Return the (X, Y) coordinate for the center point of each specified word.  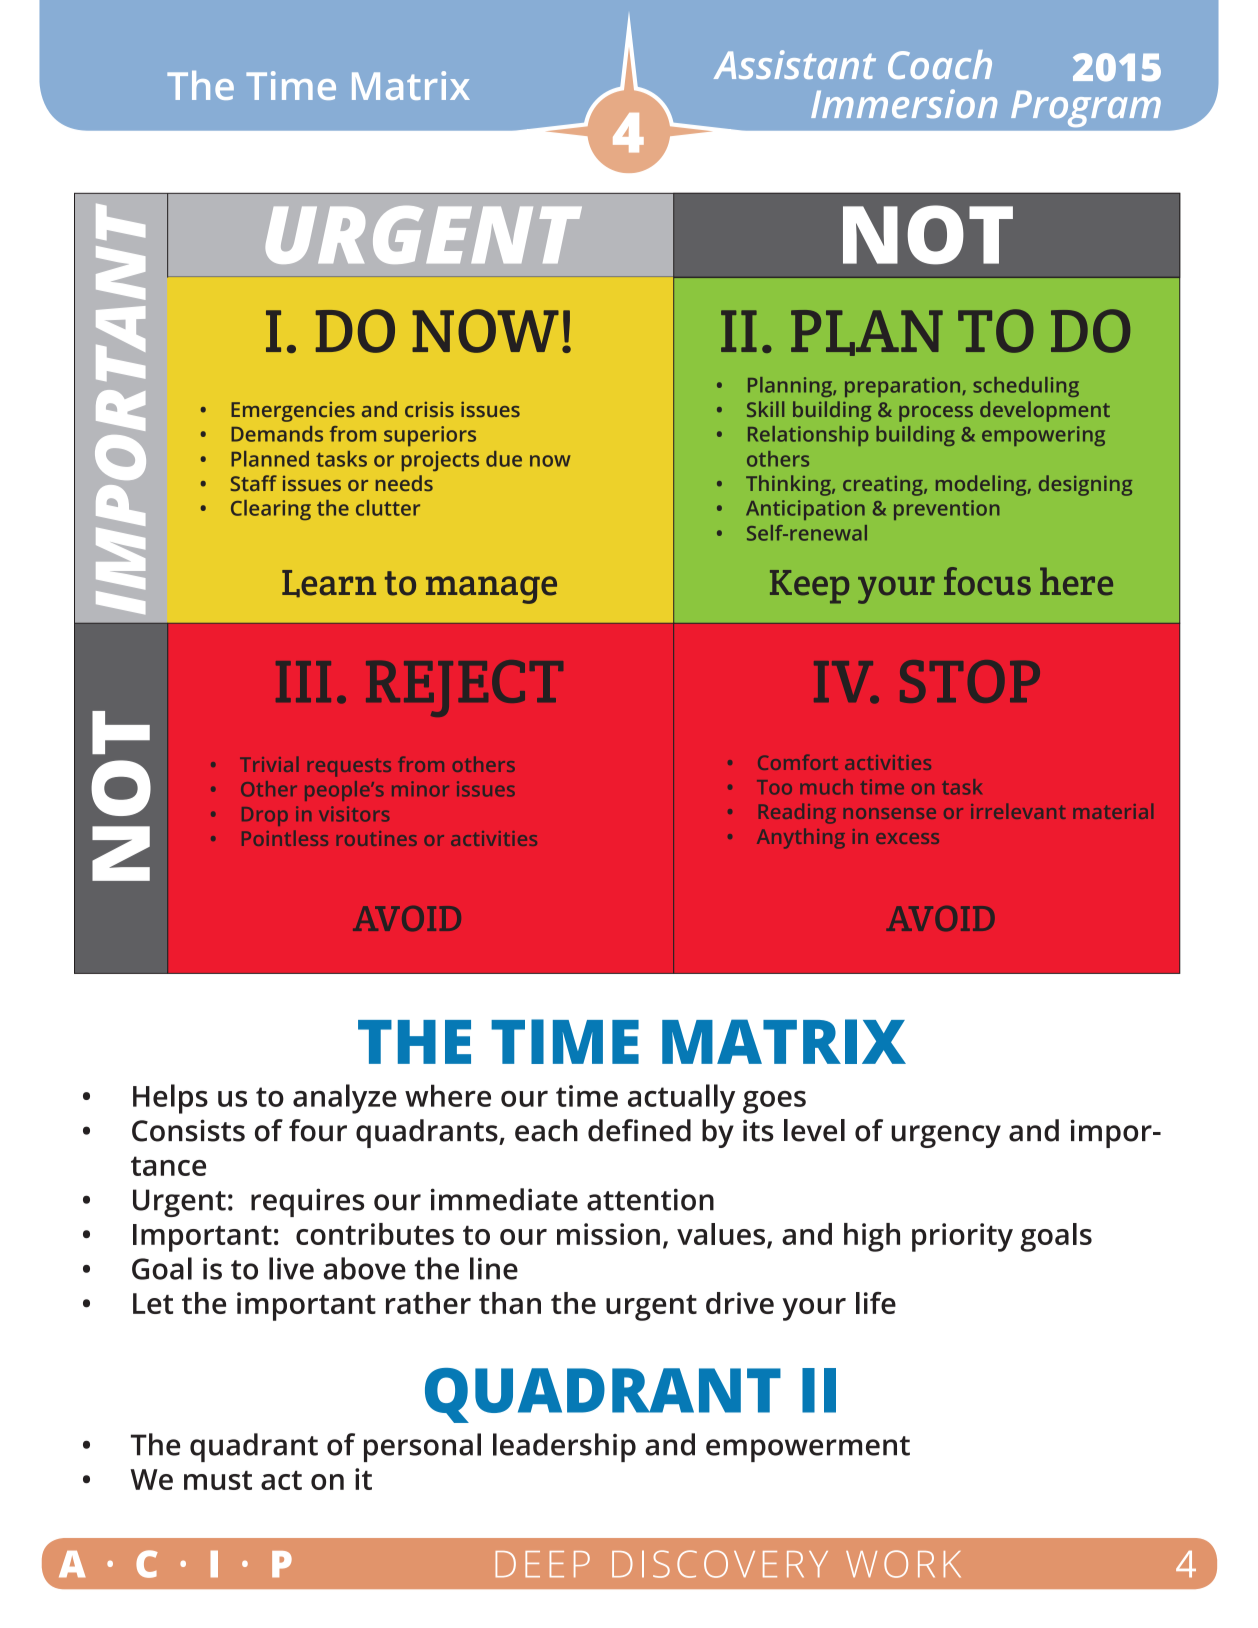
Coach (940, 64)
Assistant (795, 64)
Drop (265, 816)
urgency (946, 1136)
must (218, 1480)
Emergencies (293, 412)
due (504, 459)
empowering (1043, 436)
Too (774, 787)
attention (650, 1199)
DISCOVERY (720, 1564)
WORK (903, 1564)
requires (307, 1202)
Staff (254, 483)
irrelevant (1018, 811)
